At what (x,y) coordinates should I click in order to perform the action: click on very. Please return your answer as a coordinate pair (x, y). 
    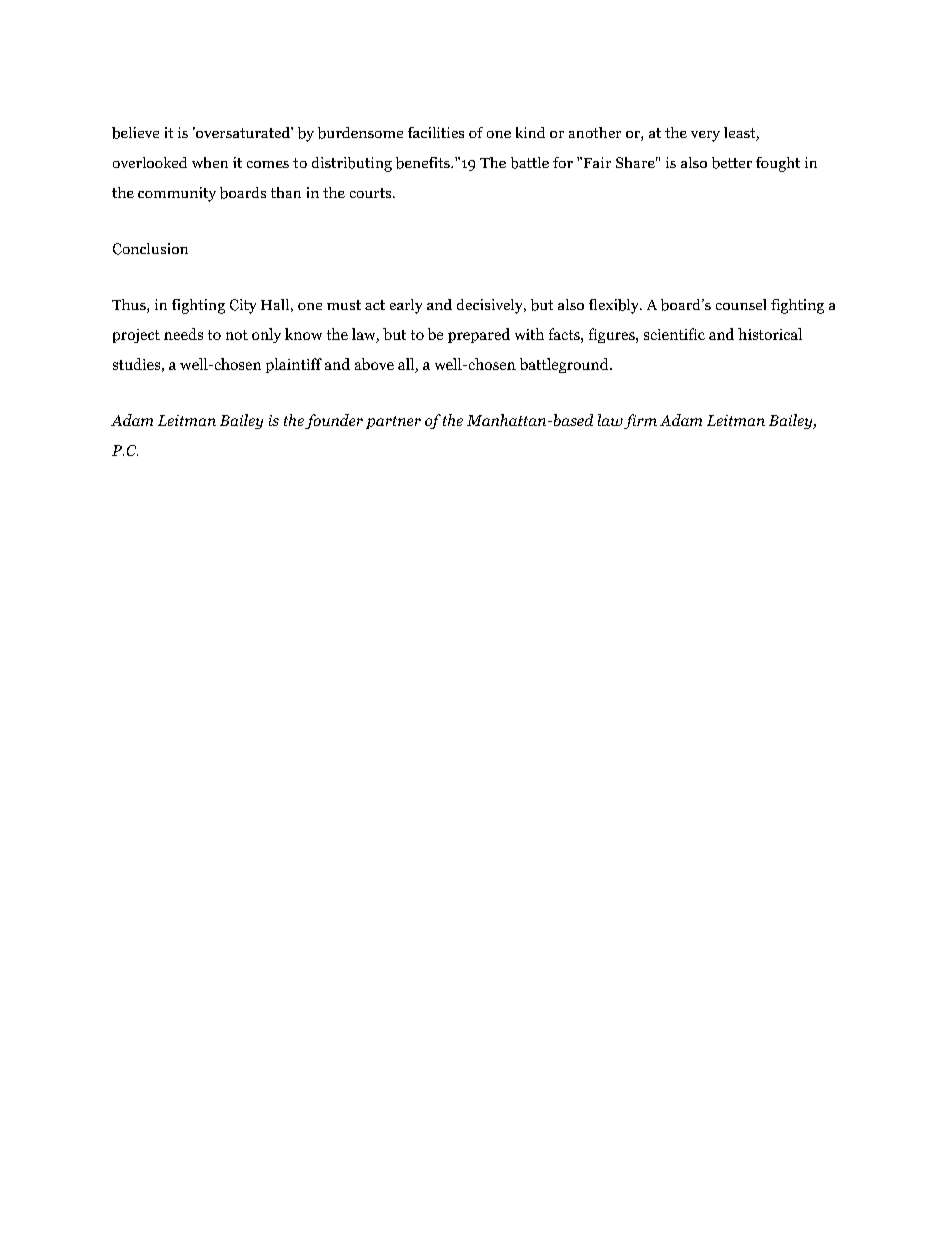
    Looking at the image, I should click on (705, 136).
